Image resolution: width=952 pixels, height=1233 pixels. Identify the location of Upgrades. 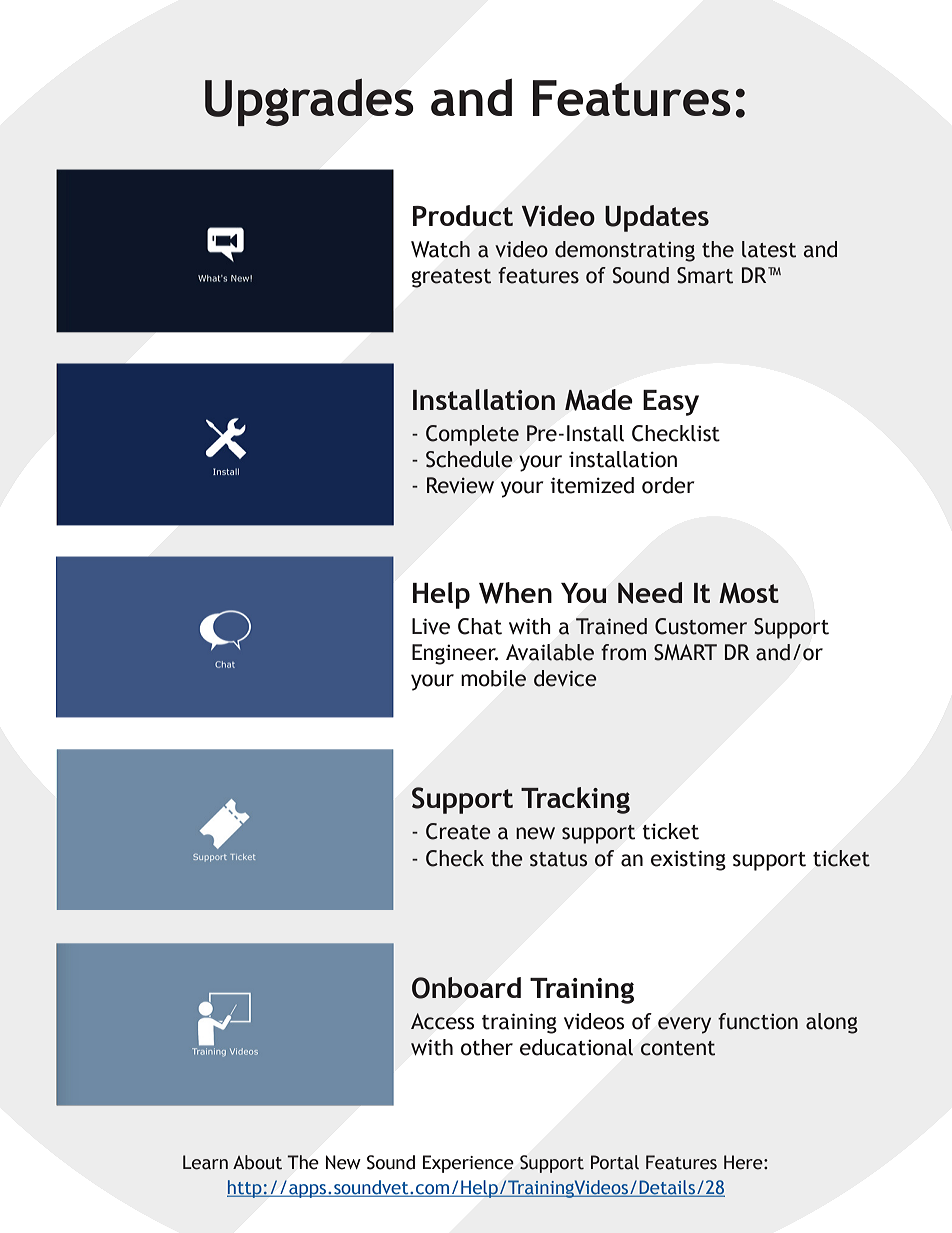
(309, 102).
